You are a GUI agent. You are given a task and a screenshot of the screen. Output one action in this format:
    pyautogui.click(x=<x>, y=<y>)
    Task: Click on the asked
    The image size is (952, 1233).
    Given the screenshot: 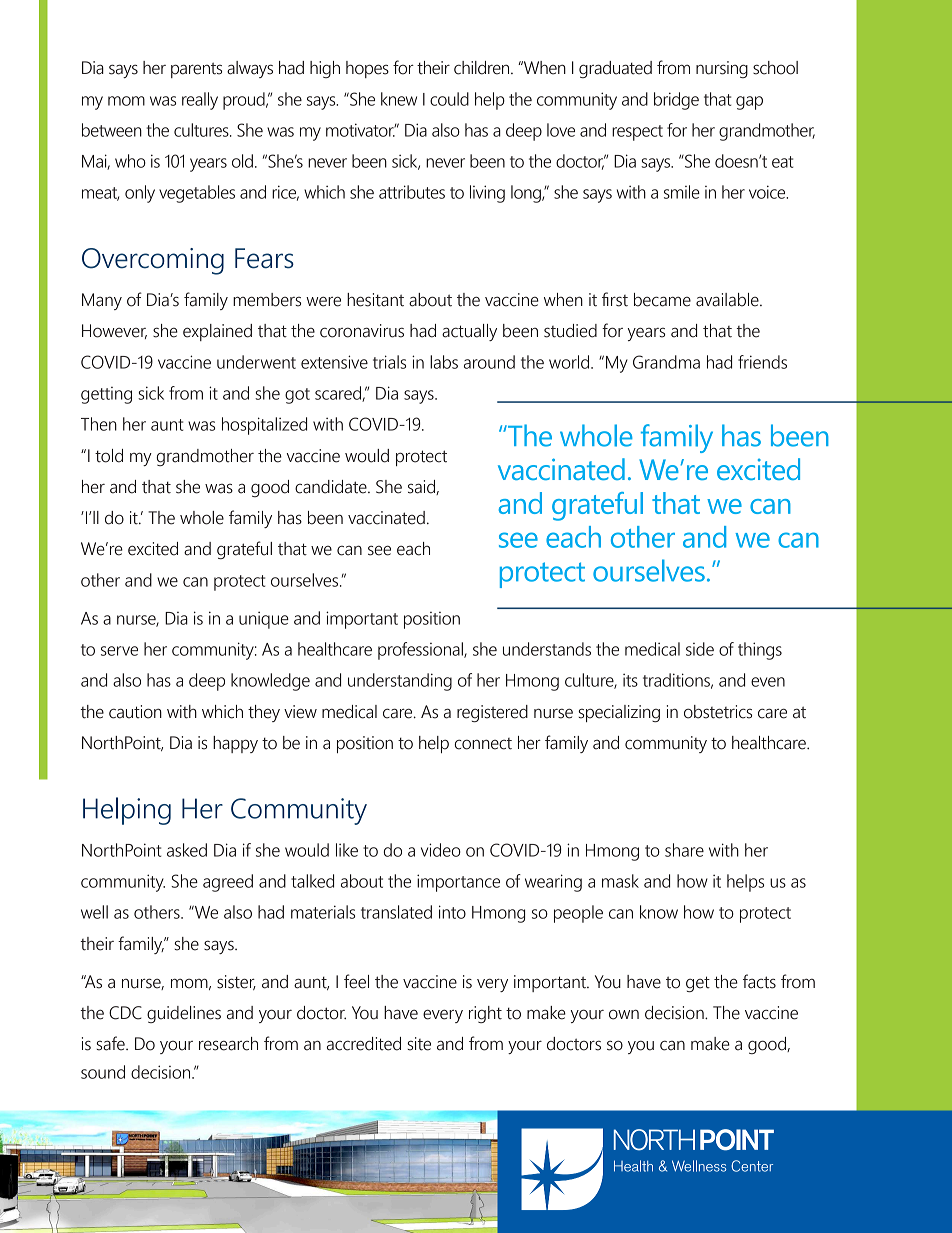 What is the action you would take?
    pyautogui.click(x=187, y=850)
